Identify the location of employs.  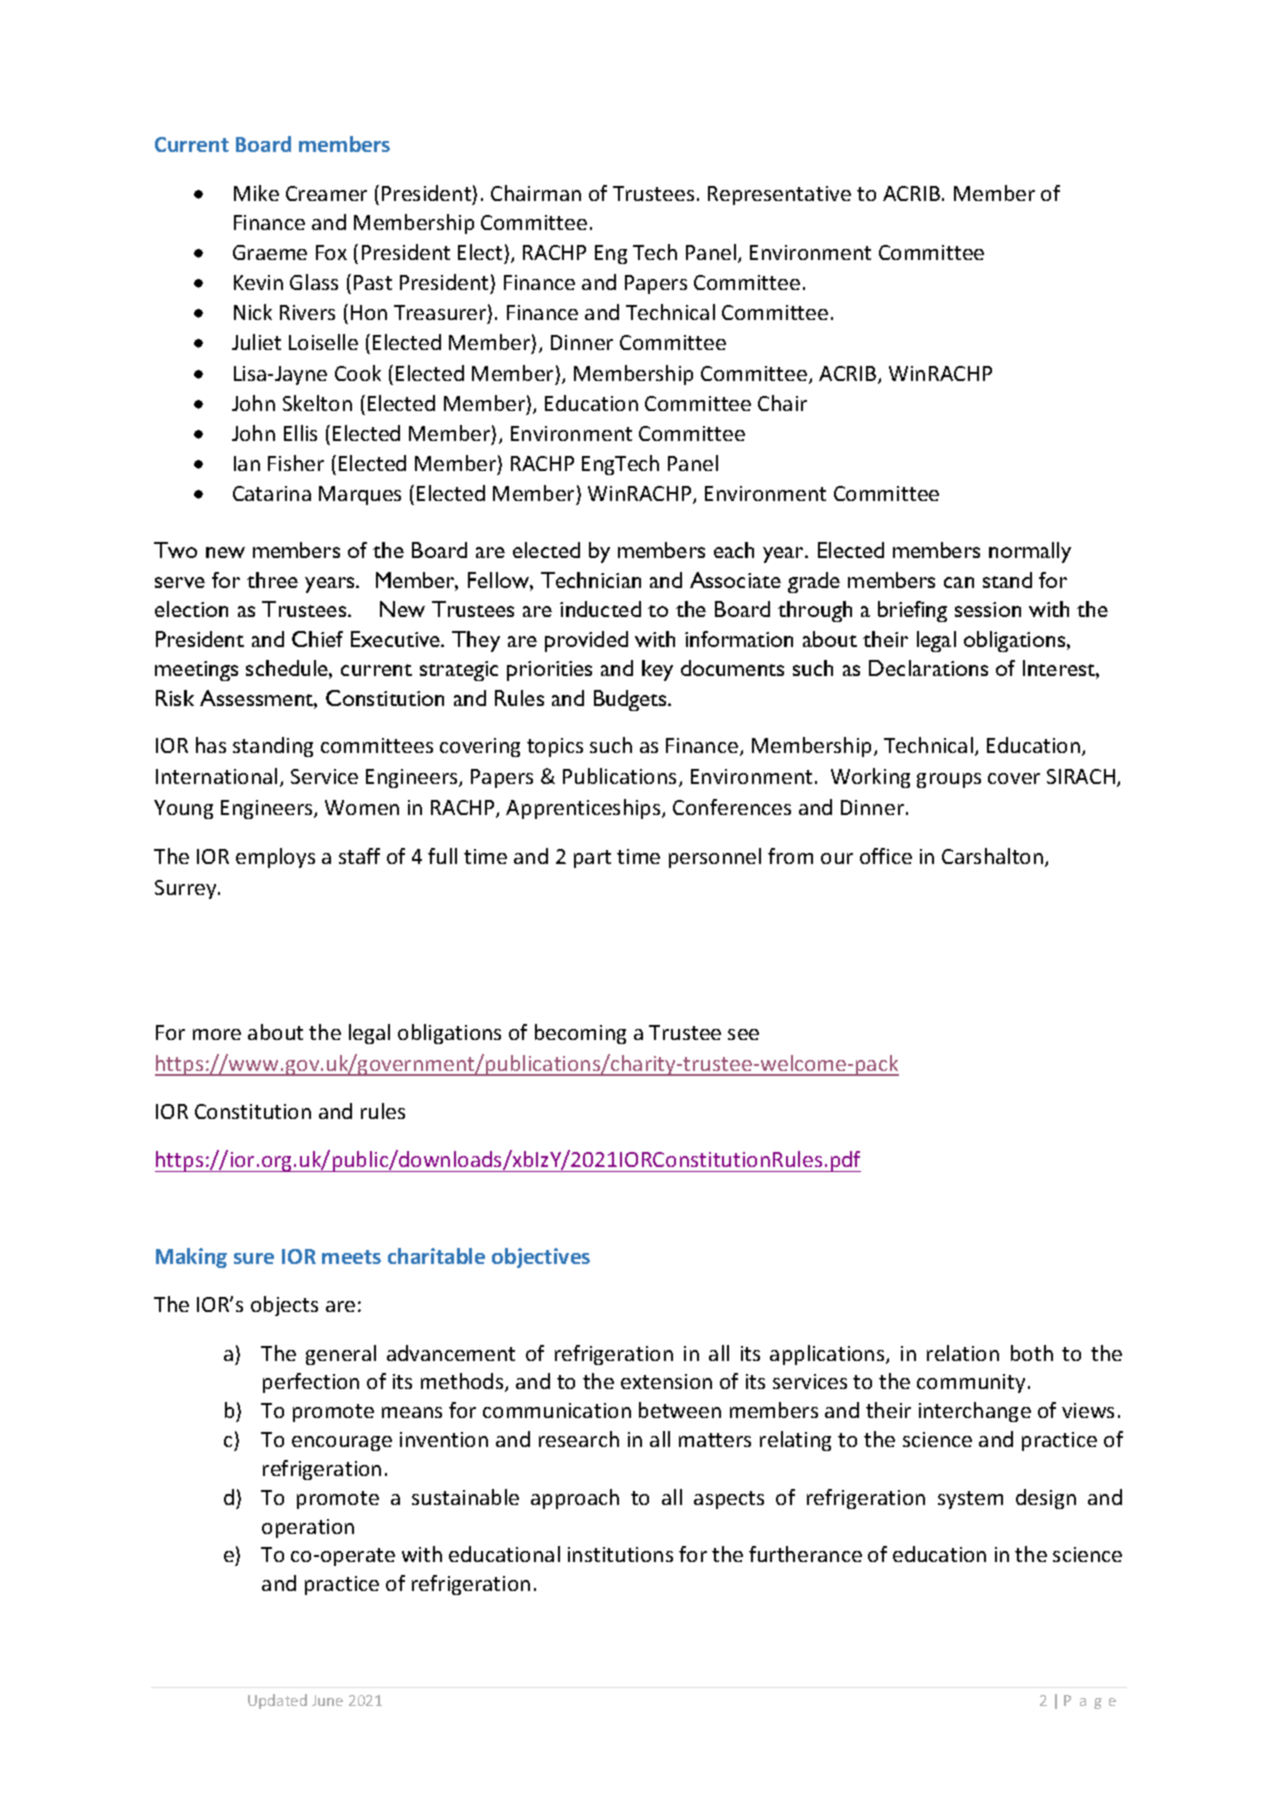
(275, 858).
